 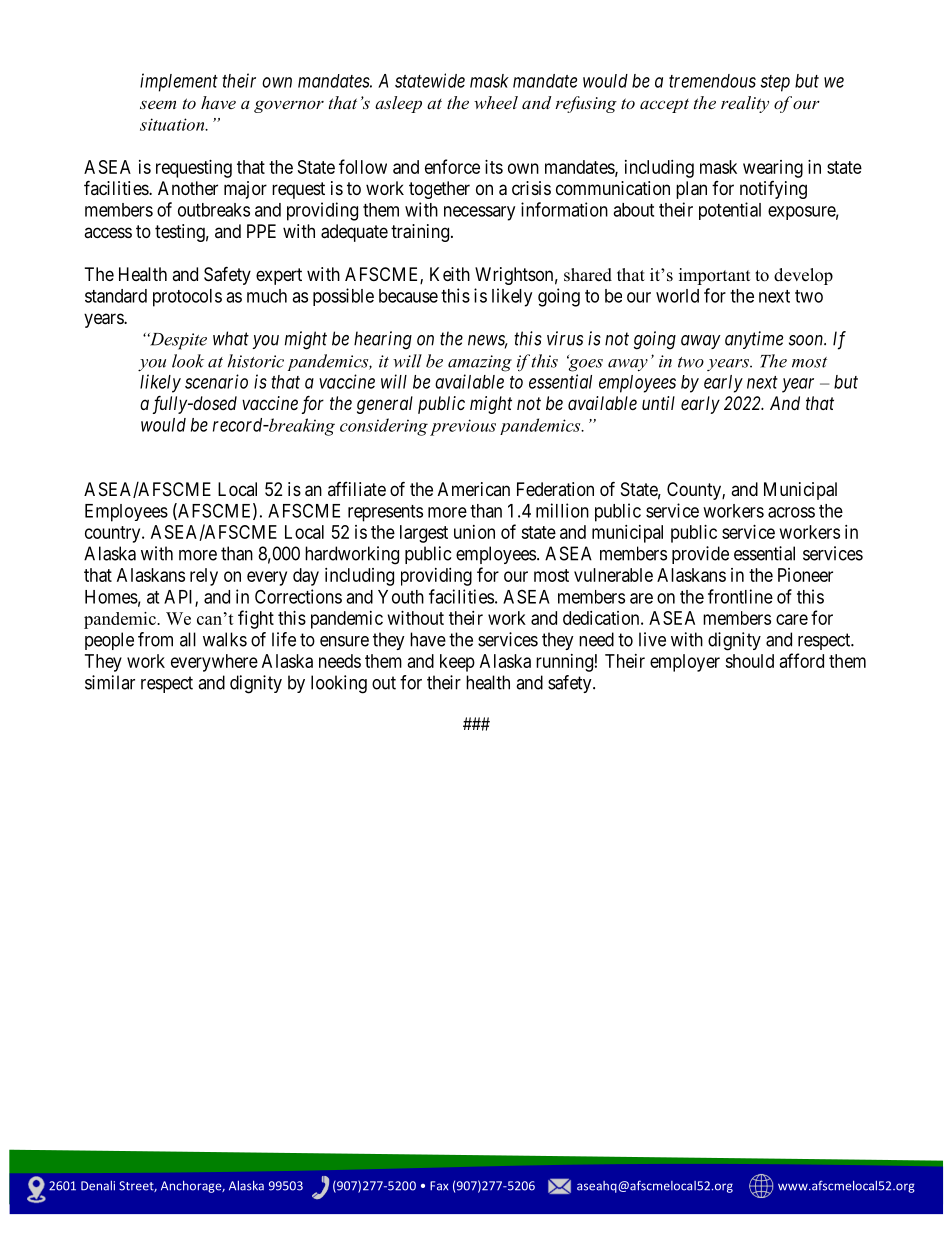 I want to click on because, so click(x=408, y=296).
